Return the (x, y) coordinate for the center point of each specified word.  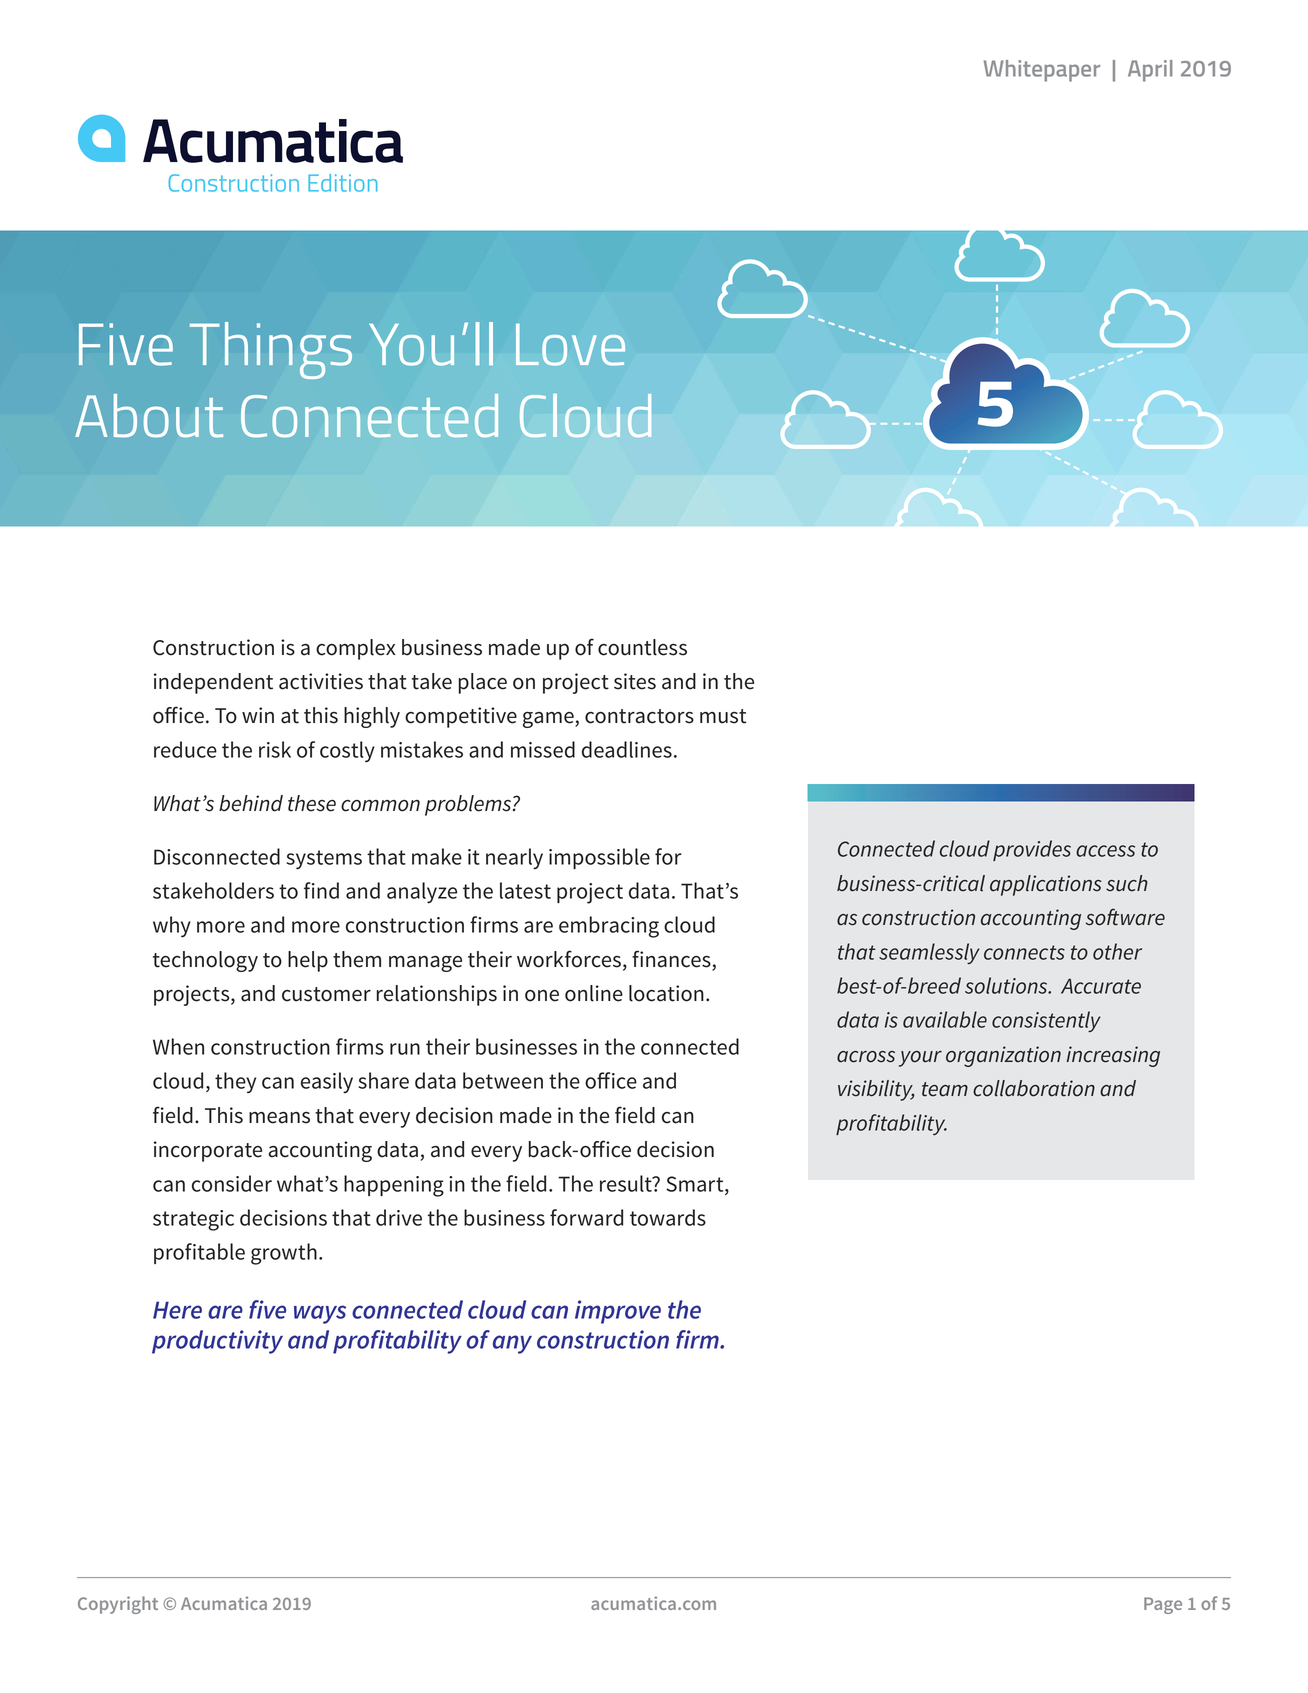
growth (284, 1254)
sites (635, 681)
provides (1032, 850)
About (149, 416)
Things (271, 350)
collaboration (1034, 1088)
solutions (1007, 985)
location (666, 993)
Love (570, 345)
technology (205, 961)
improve (618, 1312)
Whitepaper (1042, 71)
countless (642, 647)
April (1150, 71)
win (258, 715)
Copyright (118, 1605)
